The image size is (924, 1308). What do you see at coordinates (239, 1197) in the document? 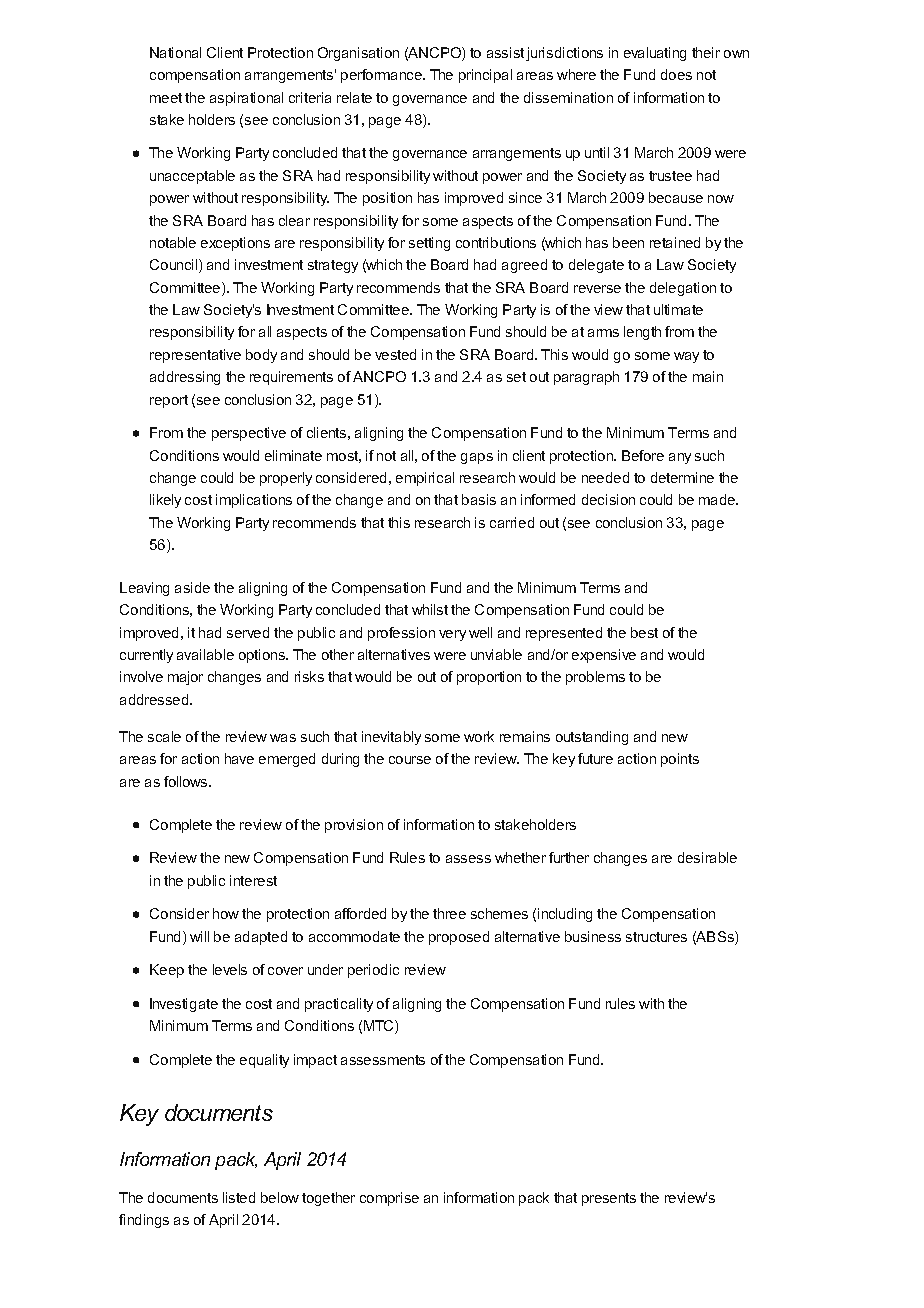
I see `listed` at bounding box center [239, 1197].
